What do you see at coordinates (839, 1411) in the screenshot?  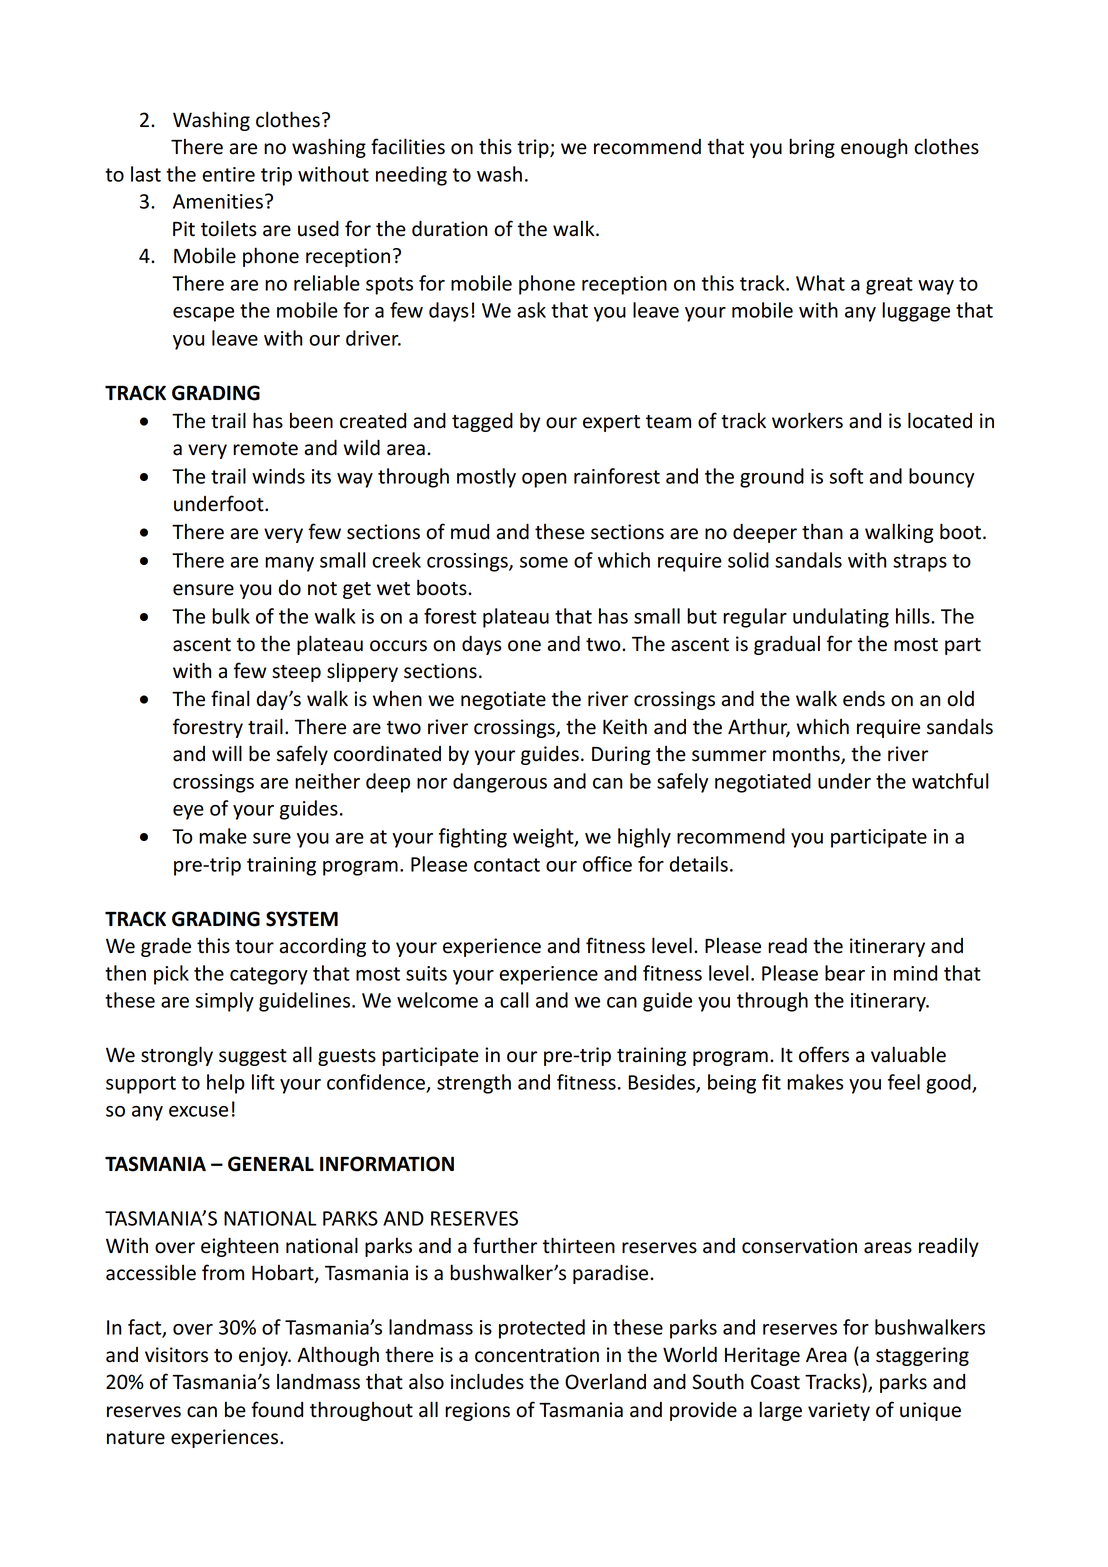 I see `variety` at bounding box center [839, 1411].
